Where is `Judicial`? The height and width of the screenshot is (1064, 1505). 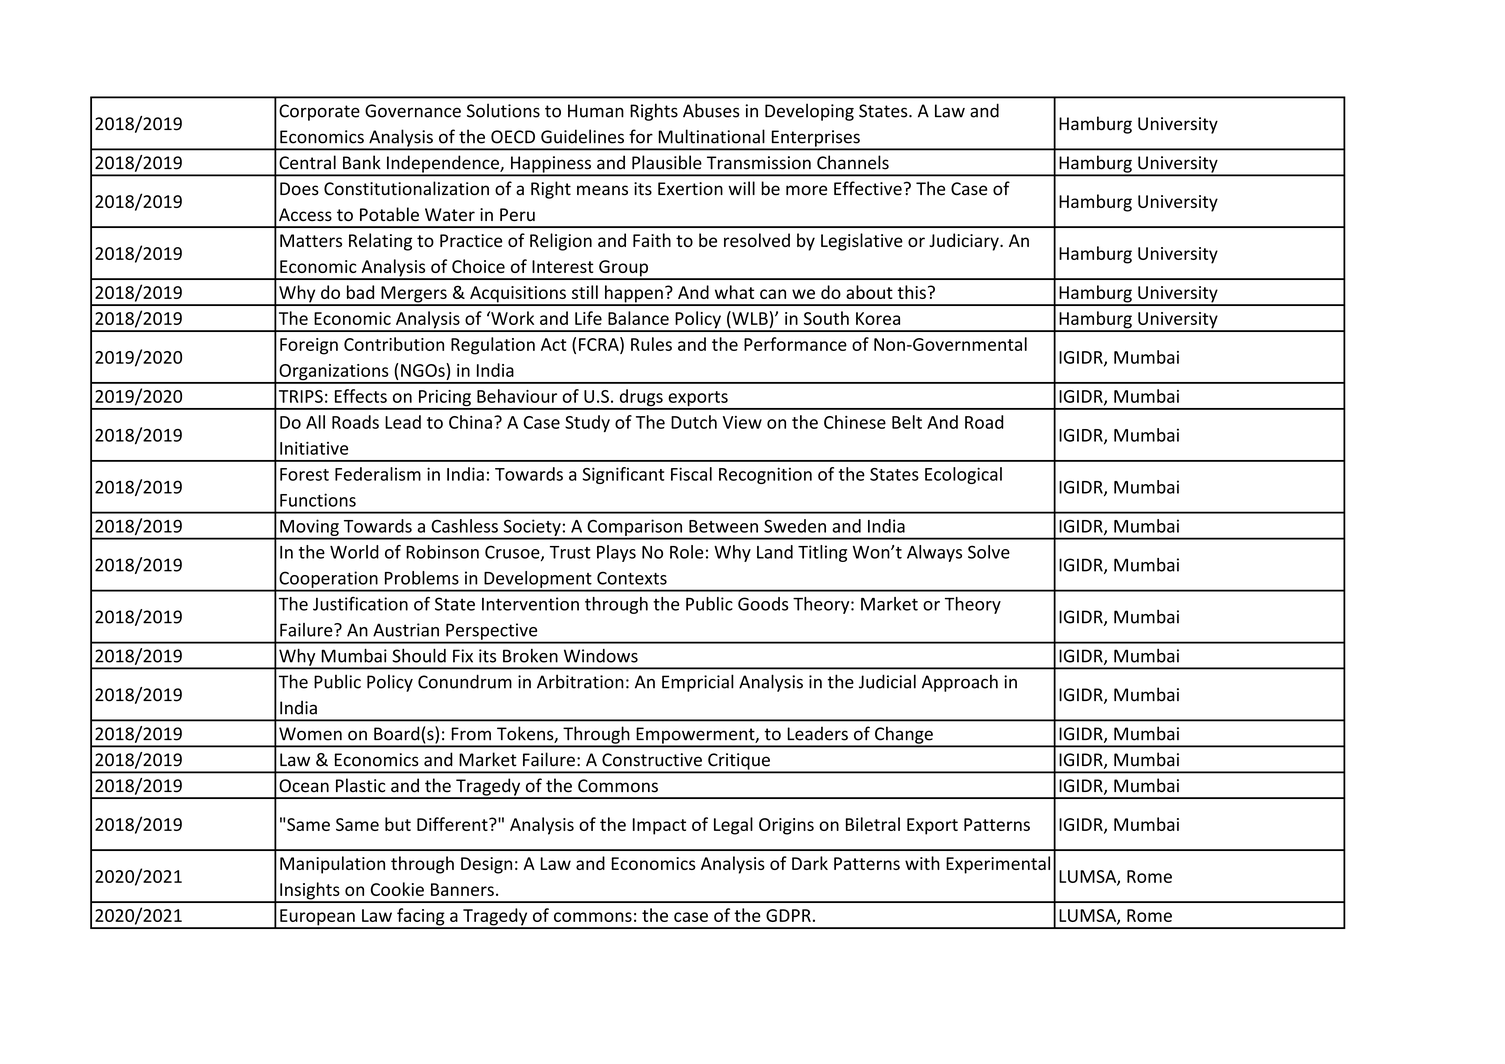
Judicial is located at coordinates (887, 681).
